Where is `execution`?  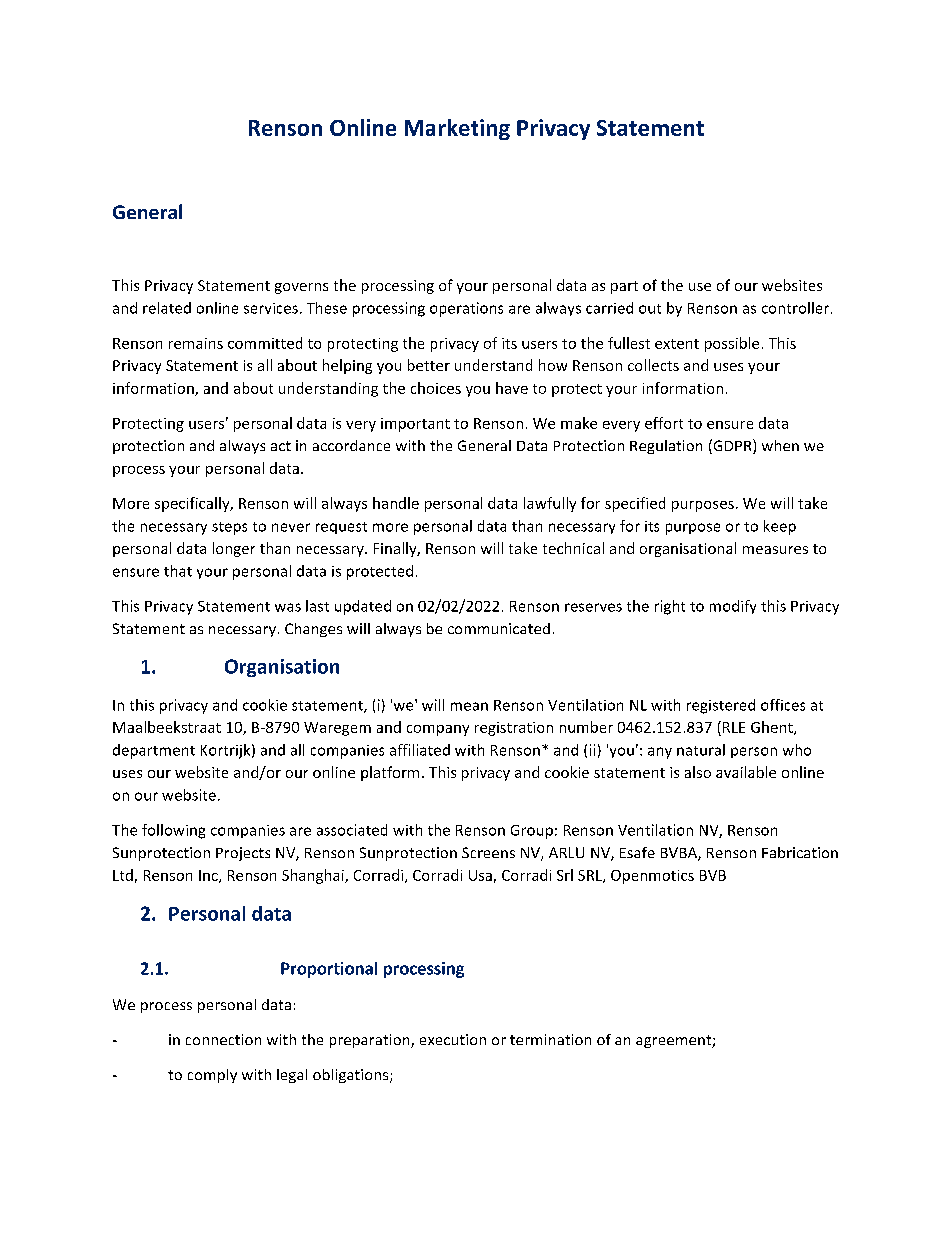 execution is located at coordinates (453, 1039).
